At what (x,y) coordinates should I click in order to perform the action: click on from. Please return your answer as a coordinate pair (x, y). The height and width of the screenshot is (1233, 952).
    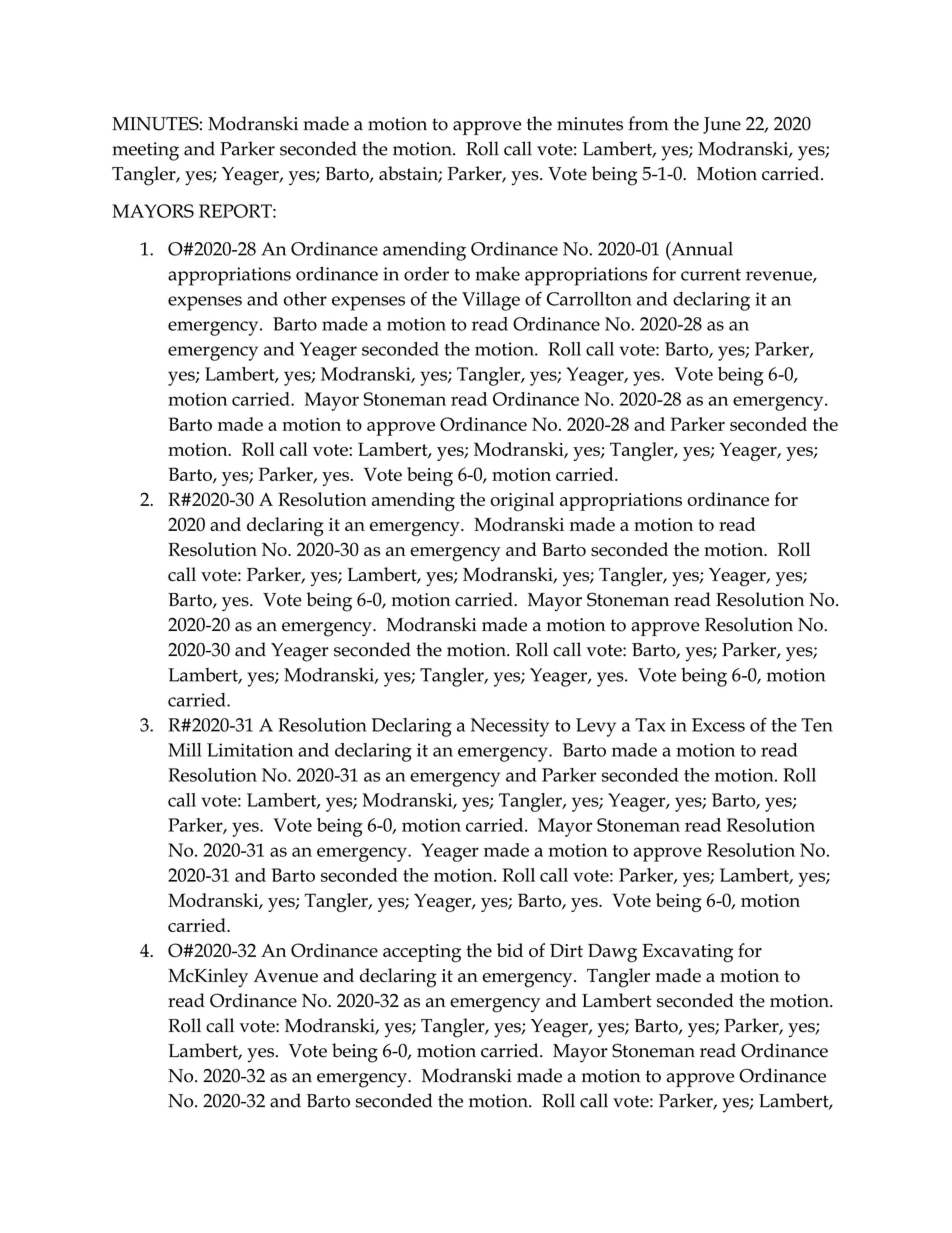
    Looking at the image, I should click on (648, 123).
